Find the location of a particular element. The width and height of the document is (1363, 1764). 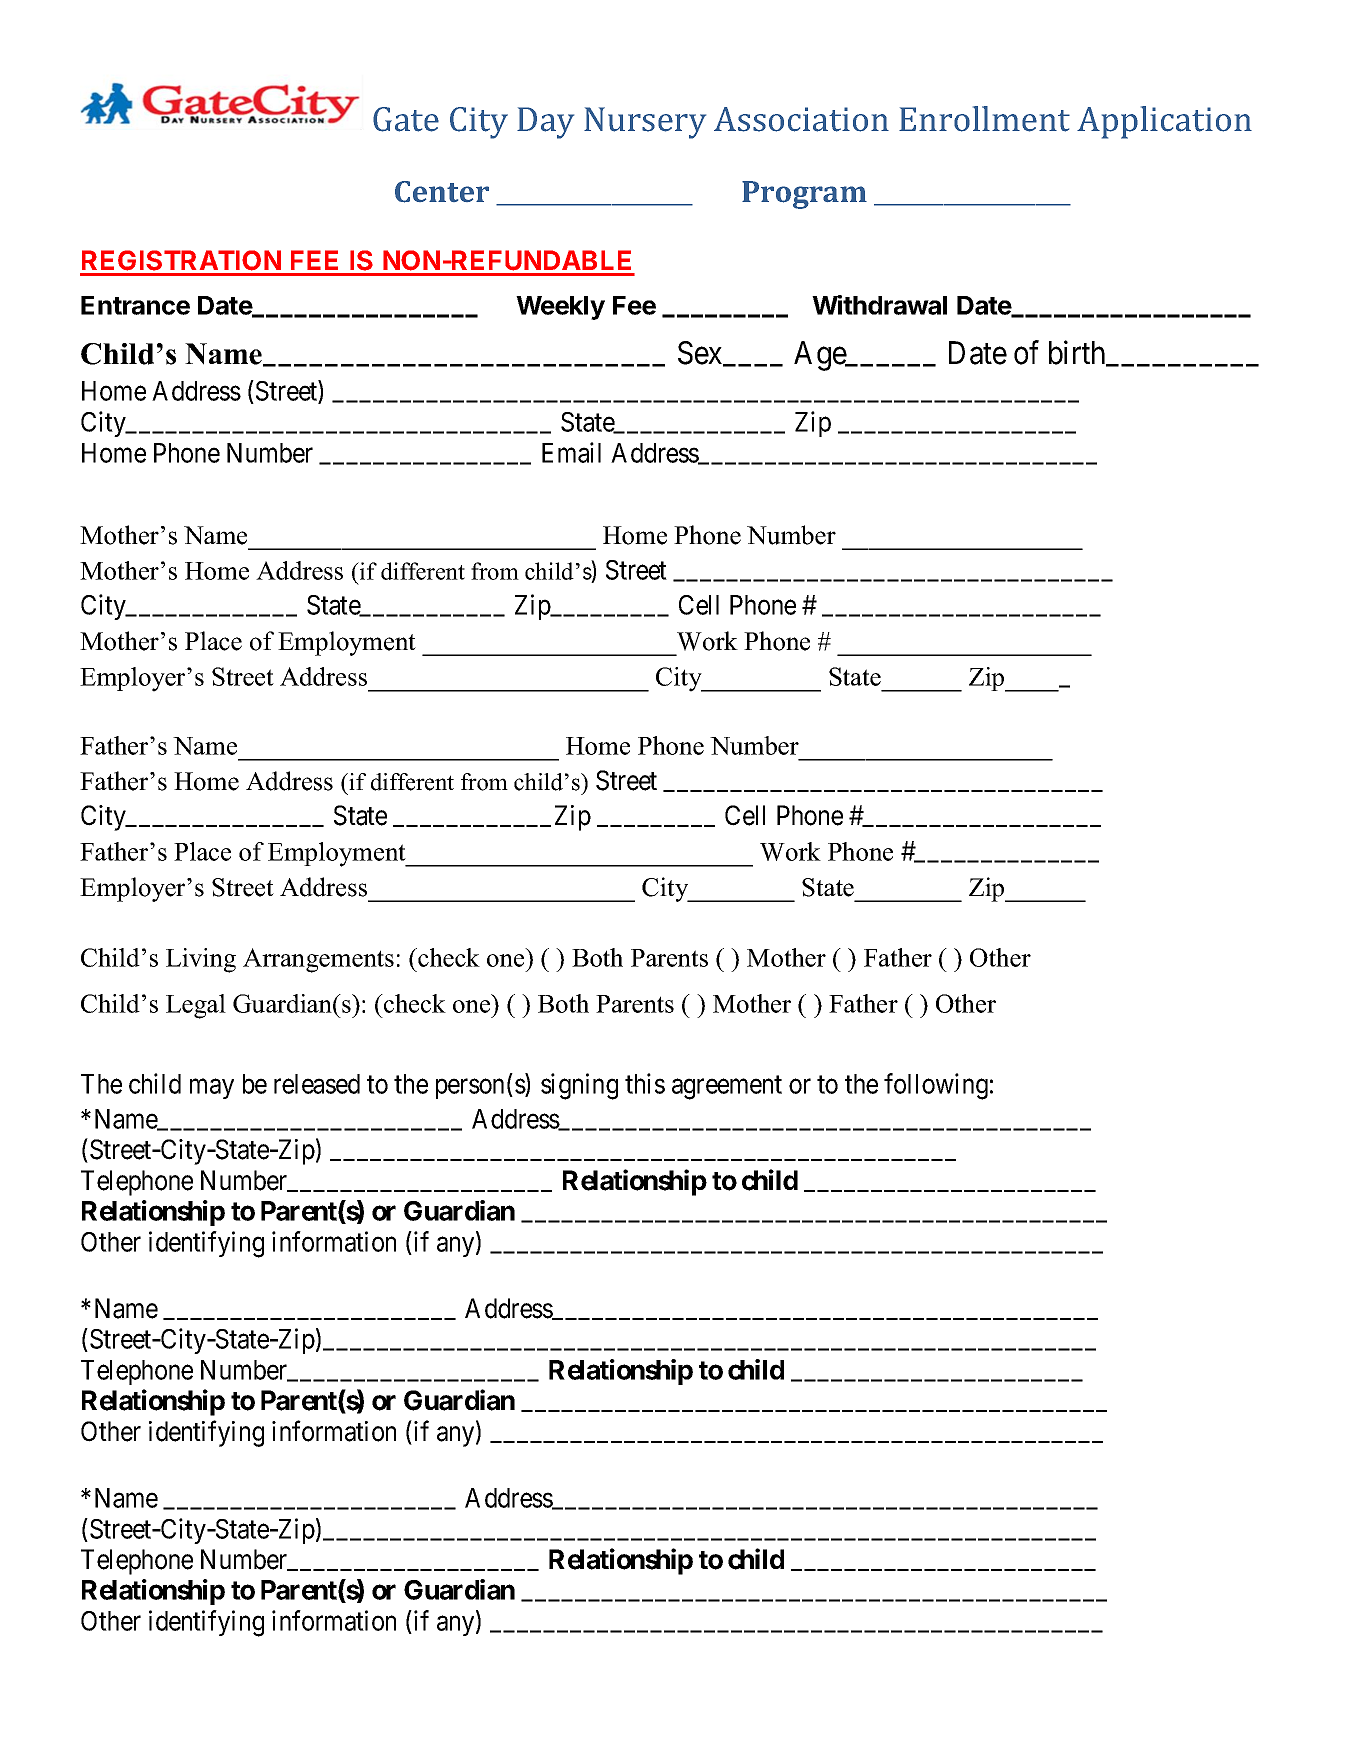

Email is located at coordinates (571, 452).
